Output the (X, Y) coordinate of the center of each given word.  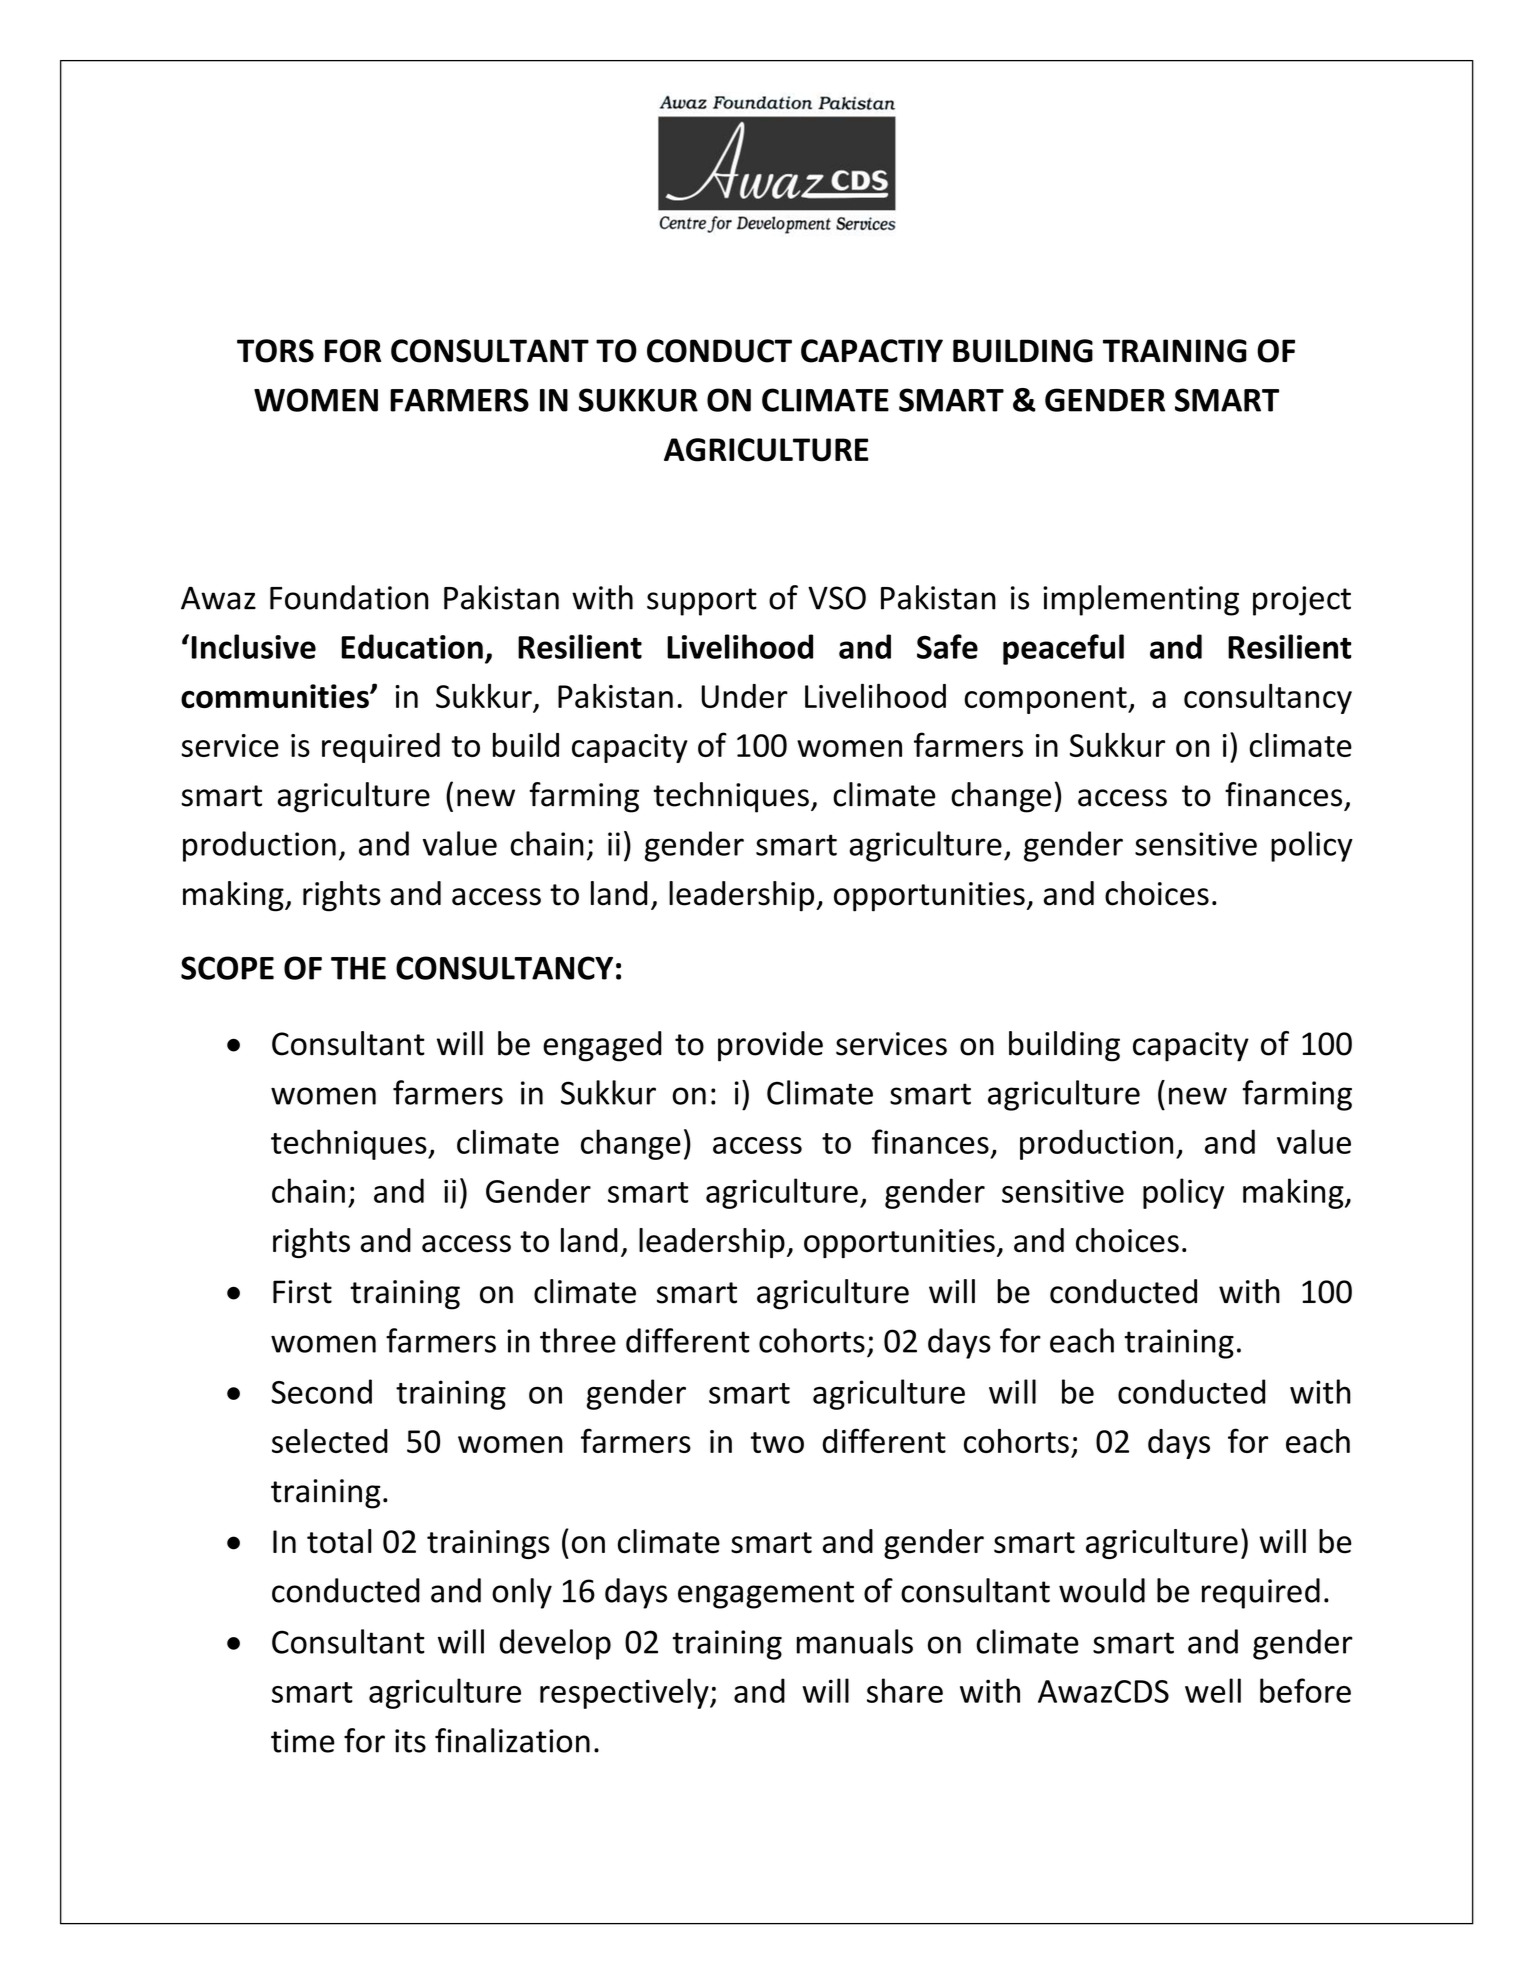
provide (770, 1046)
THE (358, 968)
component (1046, 700)
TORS (275, 351)
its (410, 1741)
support (702, 602)
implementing (1141, 600)
